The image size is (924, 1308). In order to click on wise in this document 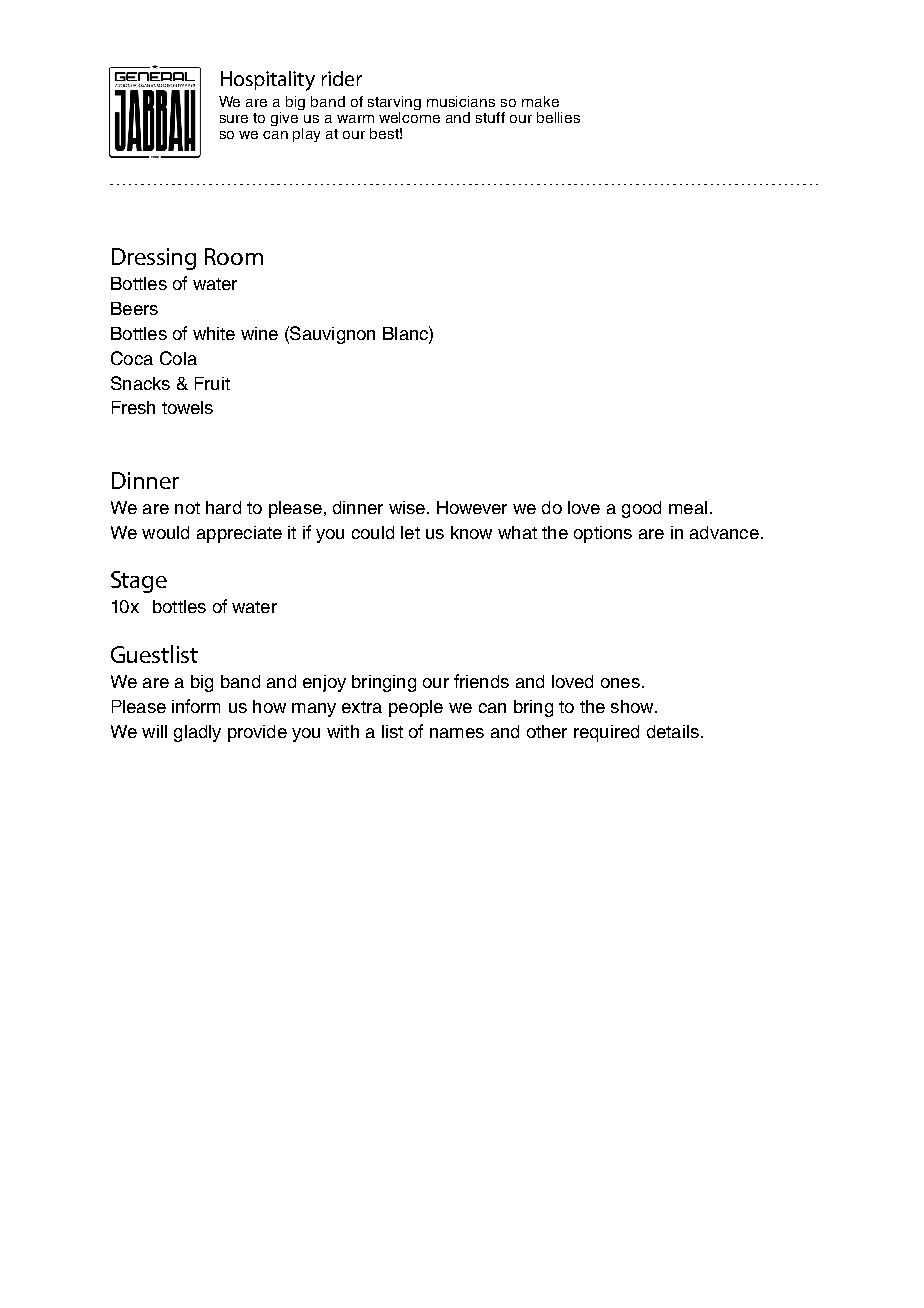, I will do `click(407, 507)`.
